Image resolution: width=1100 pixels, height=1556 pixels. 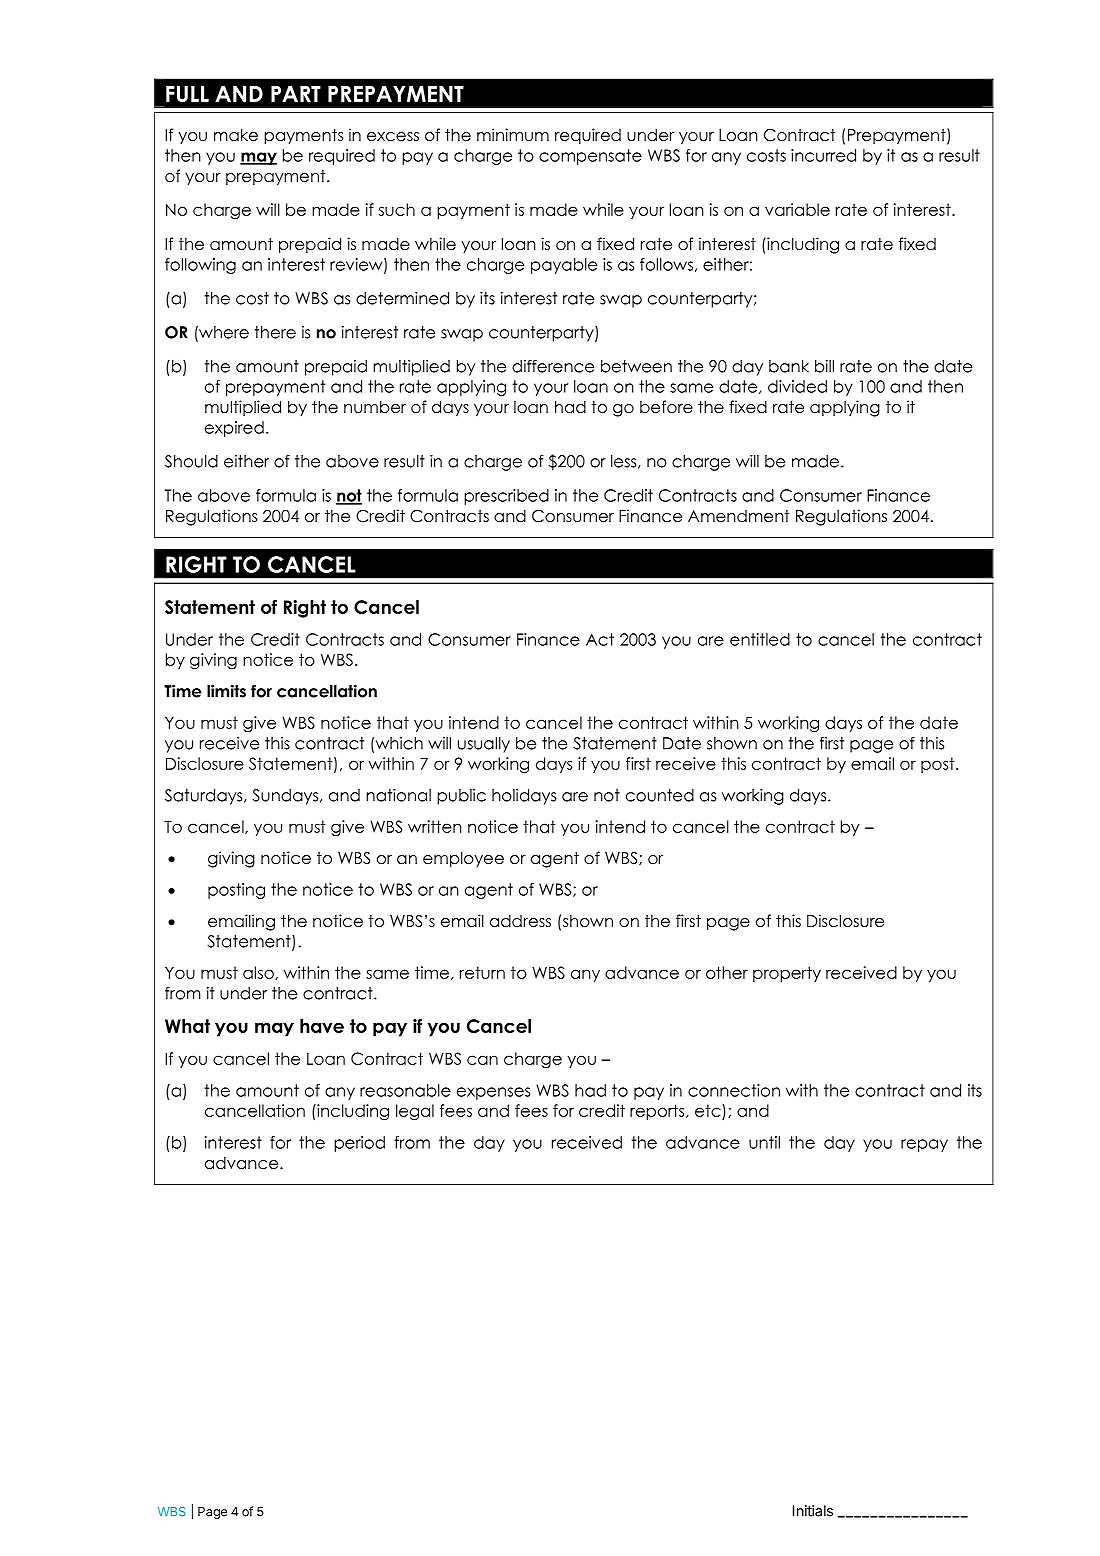 I want to click on public, so click(x=461, y=797).
